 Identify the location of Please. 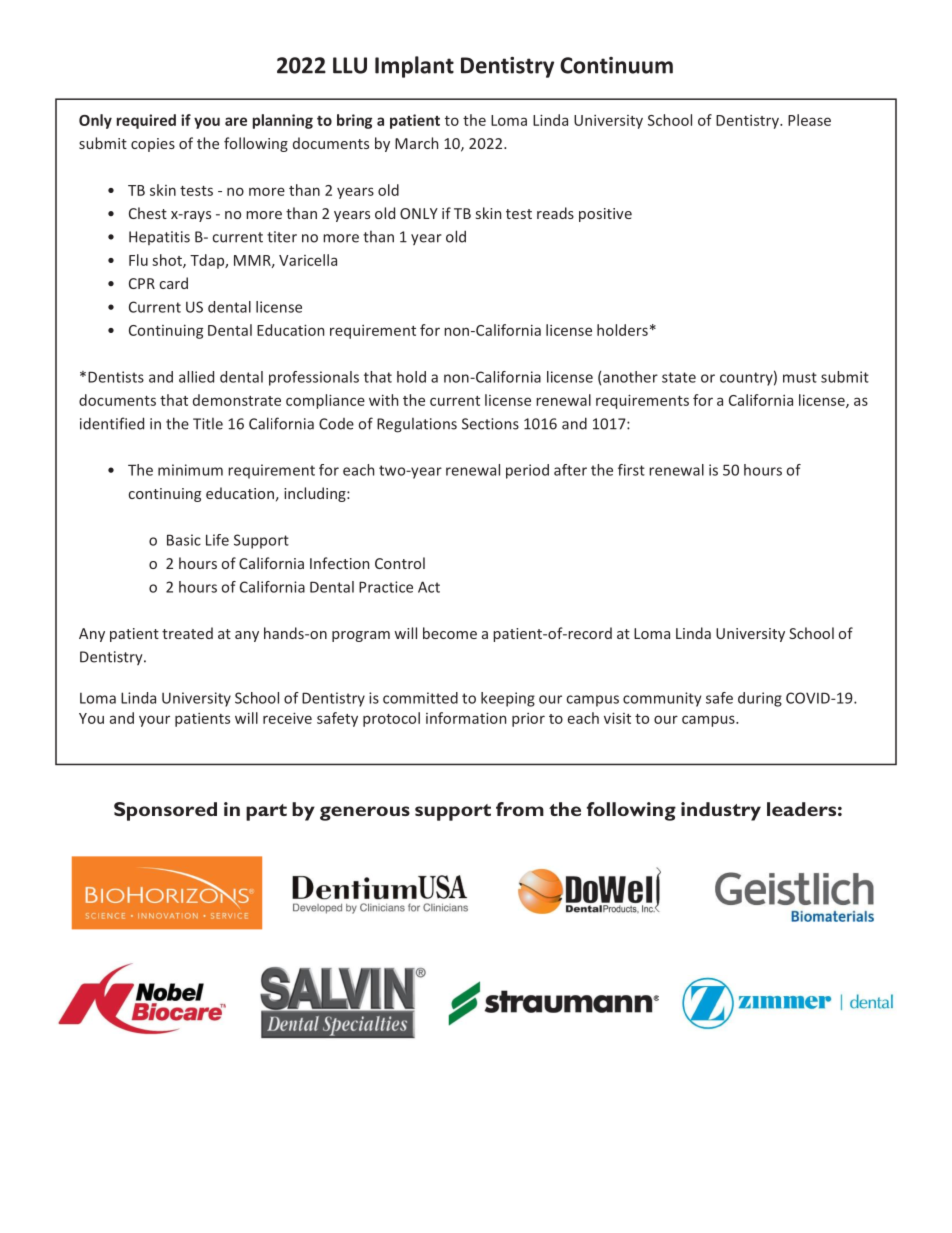
(809, 120).
